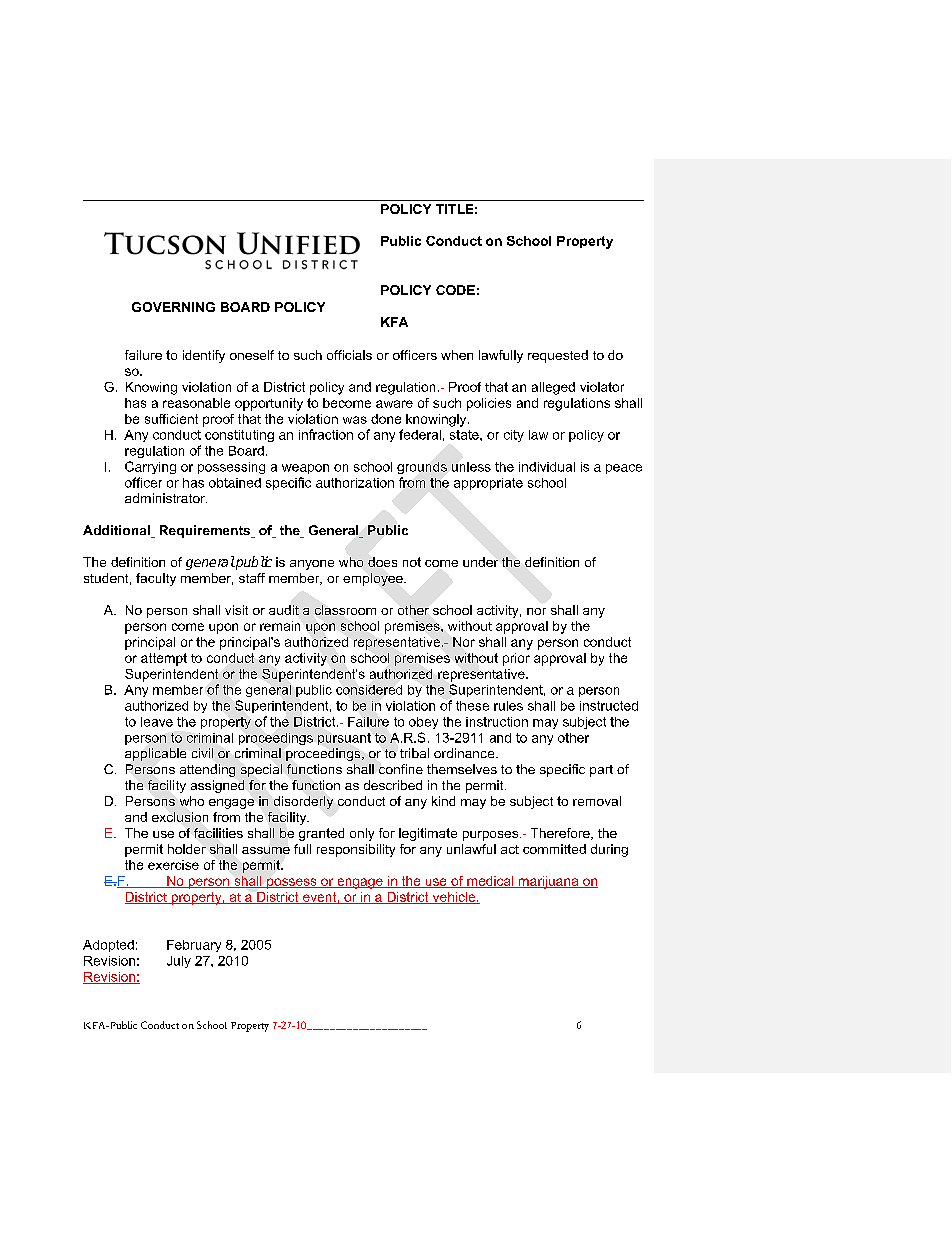 The image size is (952, 1233). What do you see at coordinates (194, 946) in the screenshot?
I see `February` at bounding box center [194, 946].
